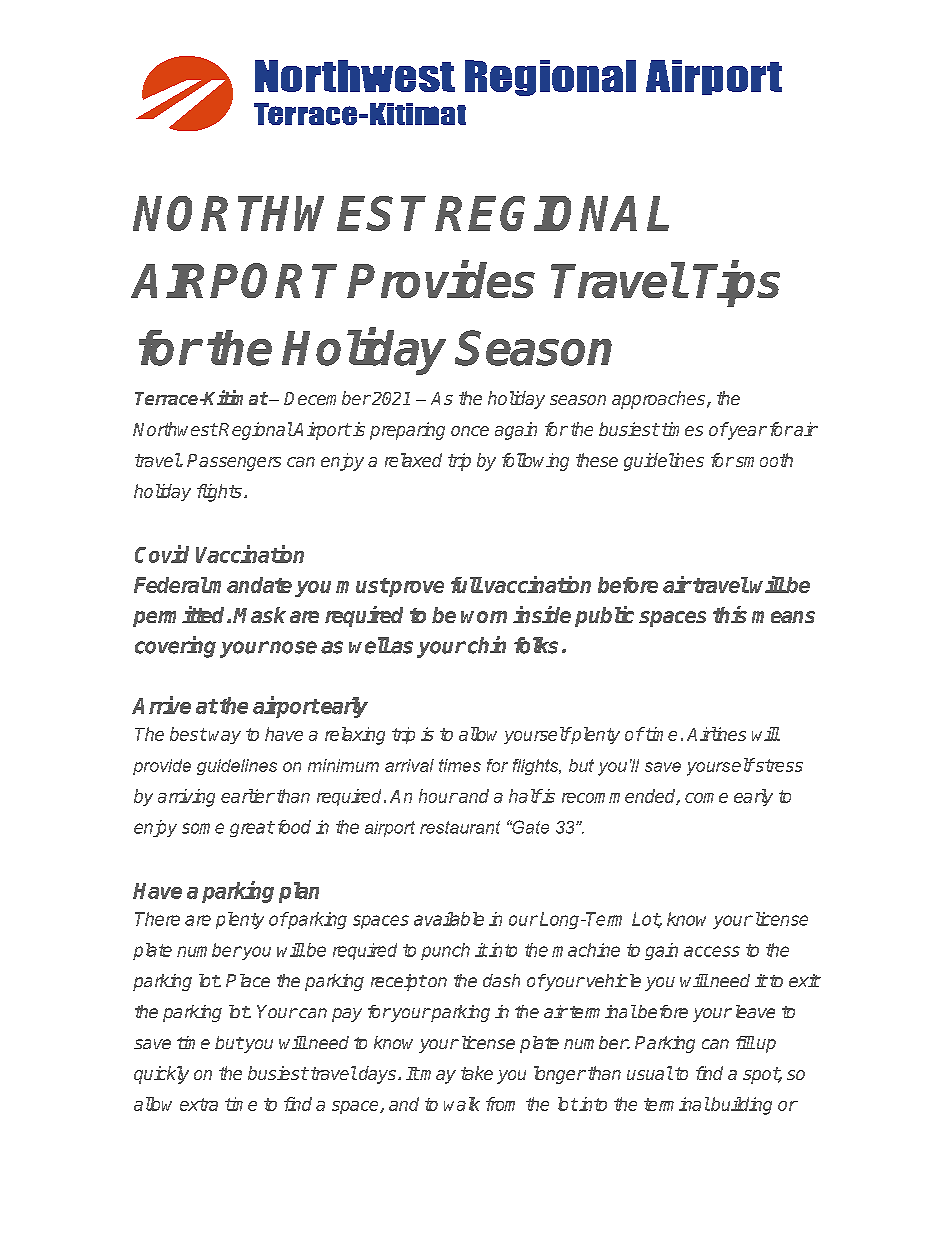 The image size is (952, 1233). Describe the element at coordinates (252, 829) in the screenshot. I see `great` at that location.
